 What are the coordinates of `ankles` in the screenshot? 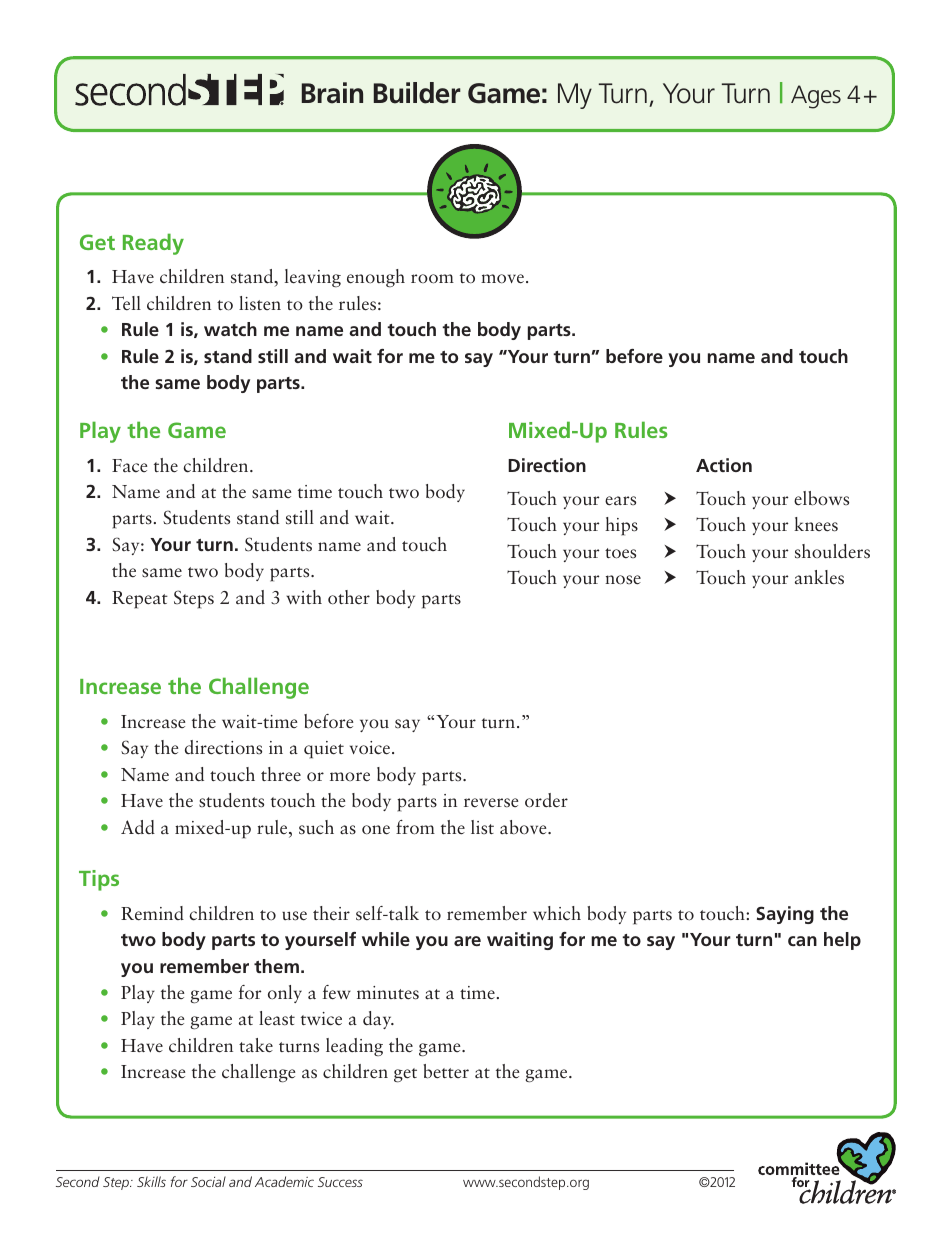 It's located at (819, 577).
